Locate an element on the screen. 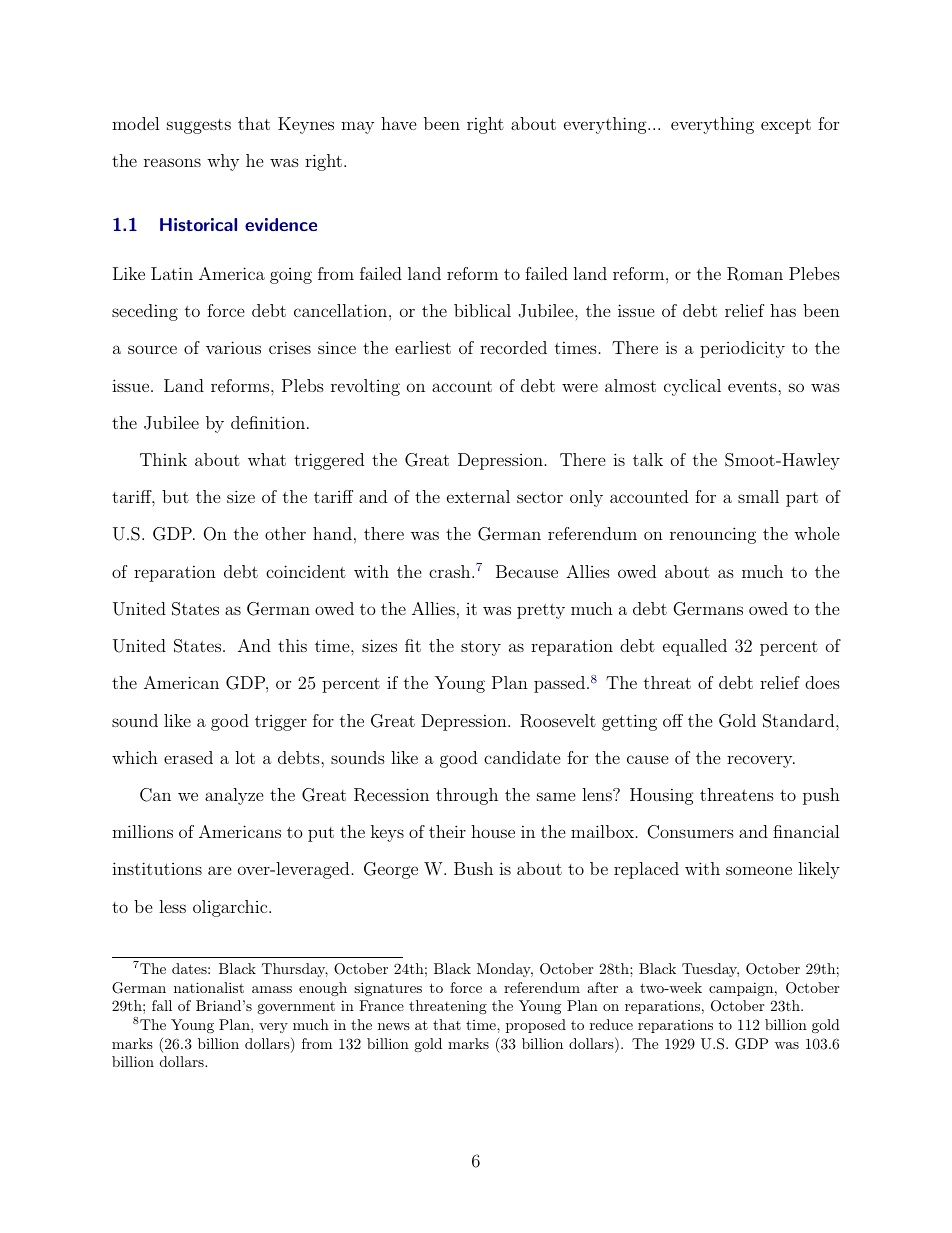 The height and width of the screenshot is (1233, 952). Standard is located at coordinates (800, 721).
